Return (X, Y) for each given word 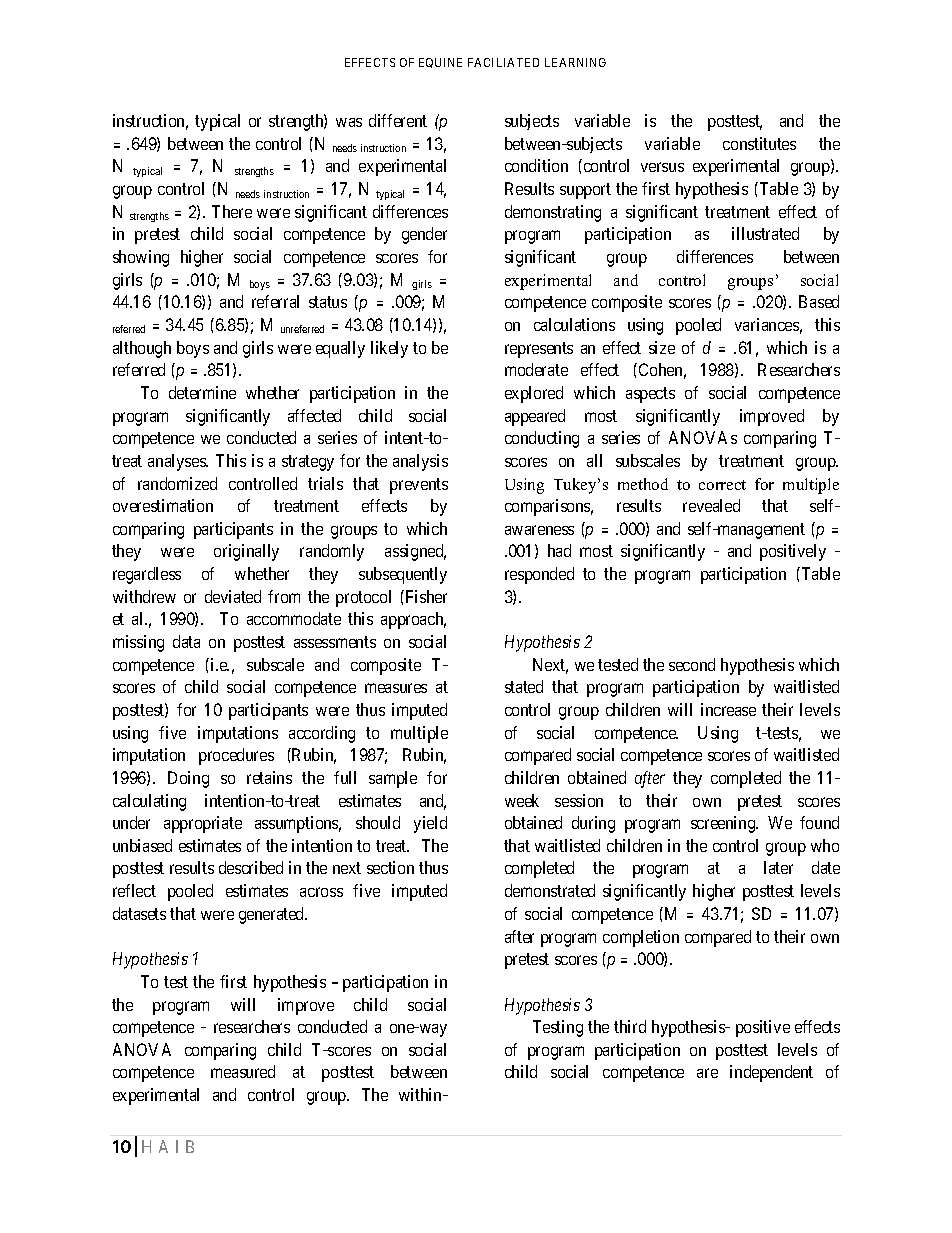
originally (246, 552)
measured (243, 1071)
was (349, 122)
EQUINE (440, 63)
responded (539, 575)
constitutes (759, 143)
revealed (711, 505)
